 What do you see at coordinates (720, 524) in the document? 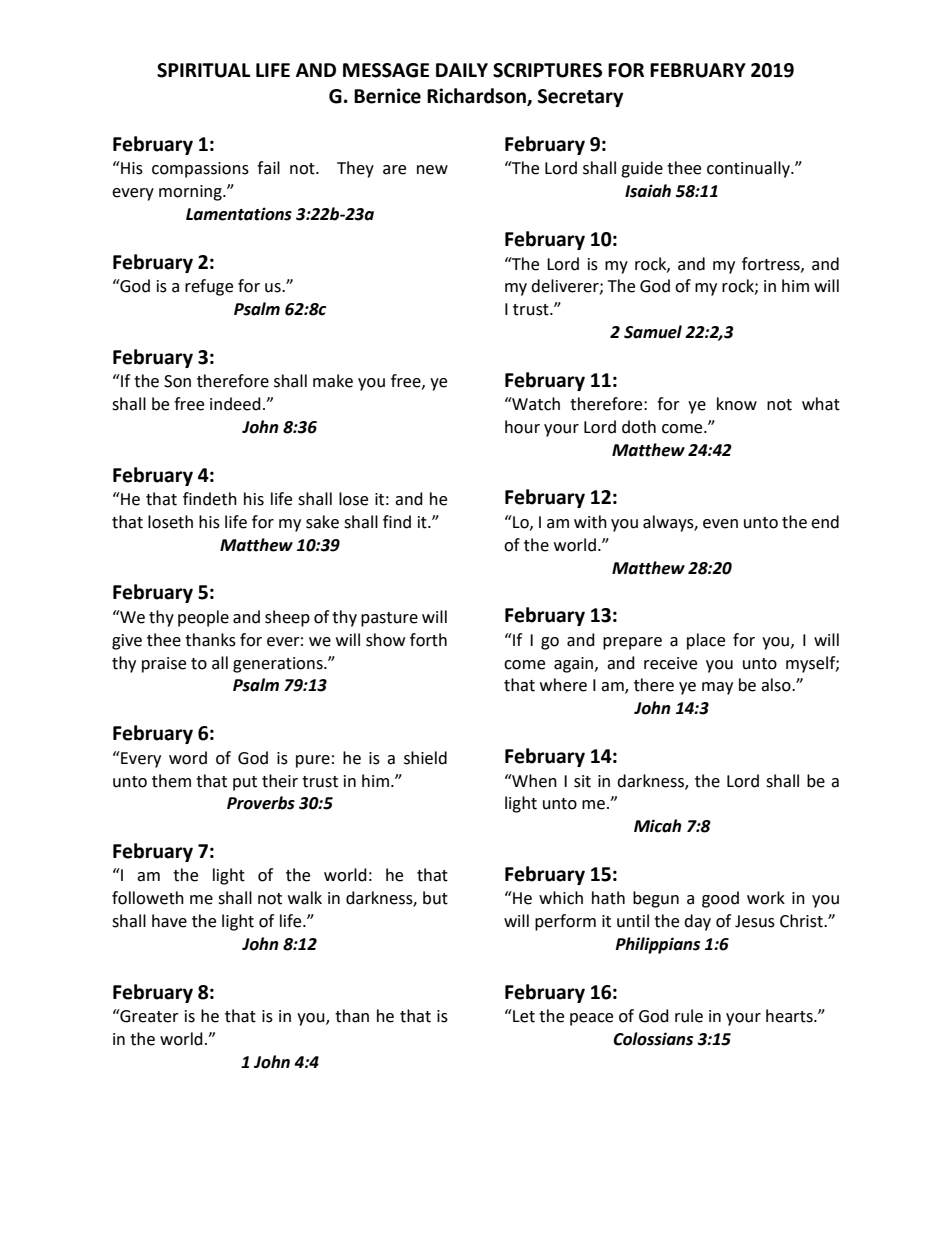
I see `even` at bounding box center [720, 524].
